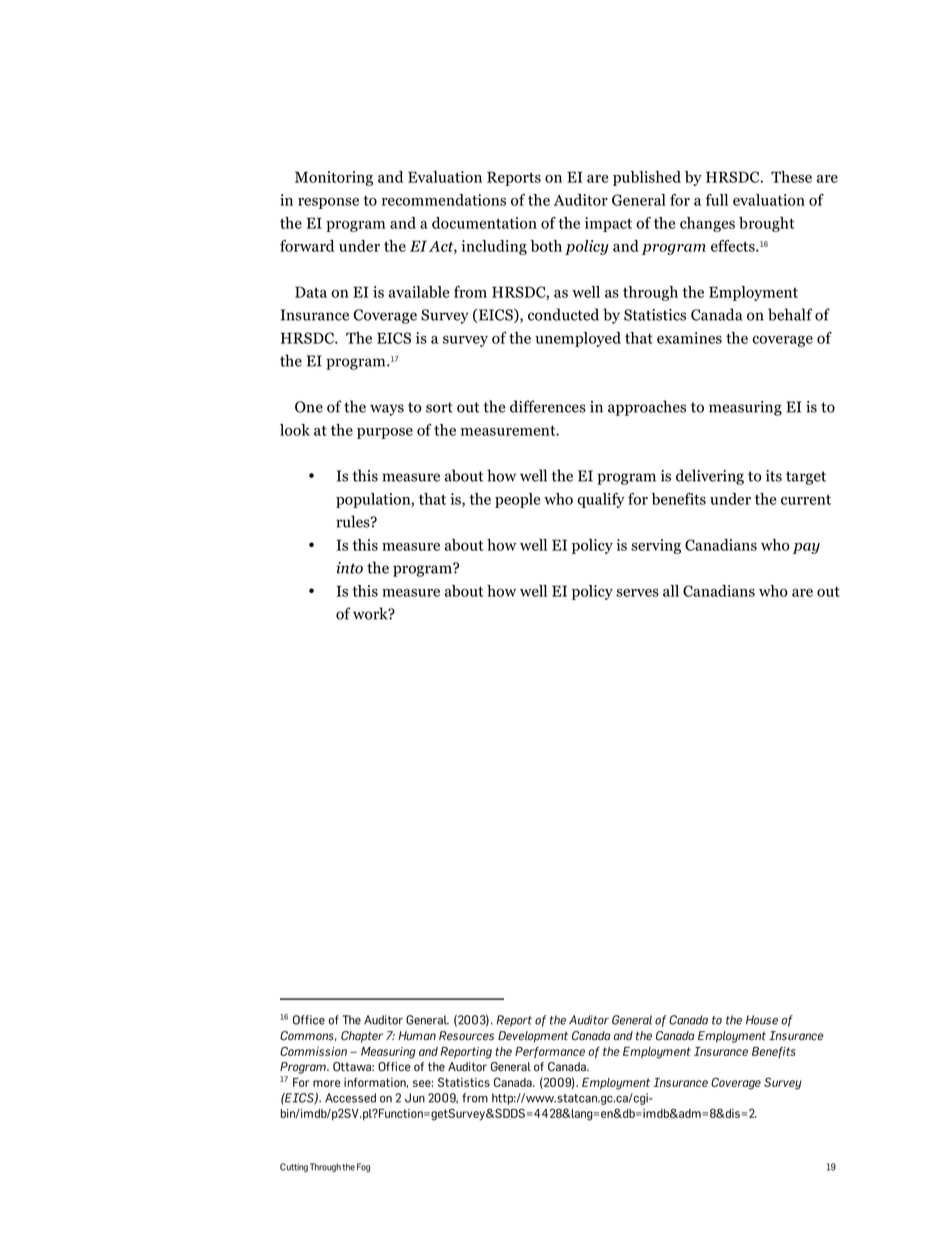 This image has width=952, height=1233. Describe the element at coordinates (362, 1037) in the image. I see `Chapter` at that location.
